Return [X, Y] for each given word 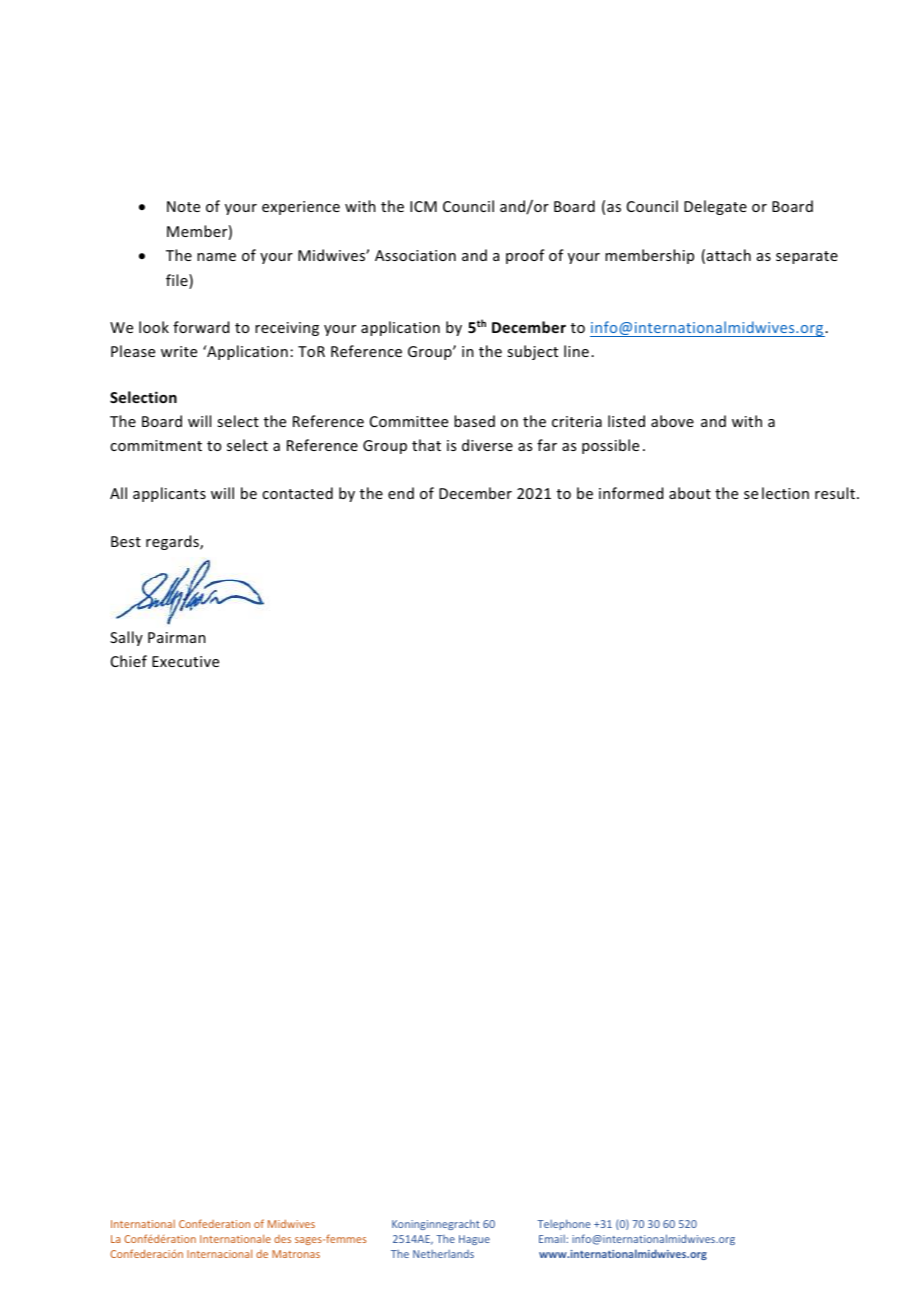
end [401, 493]
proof [525, 256]
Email [553, 1239]
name [216, 257]
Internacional [219, 1253]
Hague [474, 1240]
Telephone [563, 1224]
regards [173, 542]
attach [729, 255]
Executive [185, 661]
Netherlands [443, 1254]
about [690, 493]
